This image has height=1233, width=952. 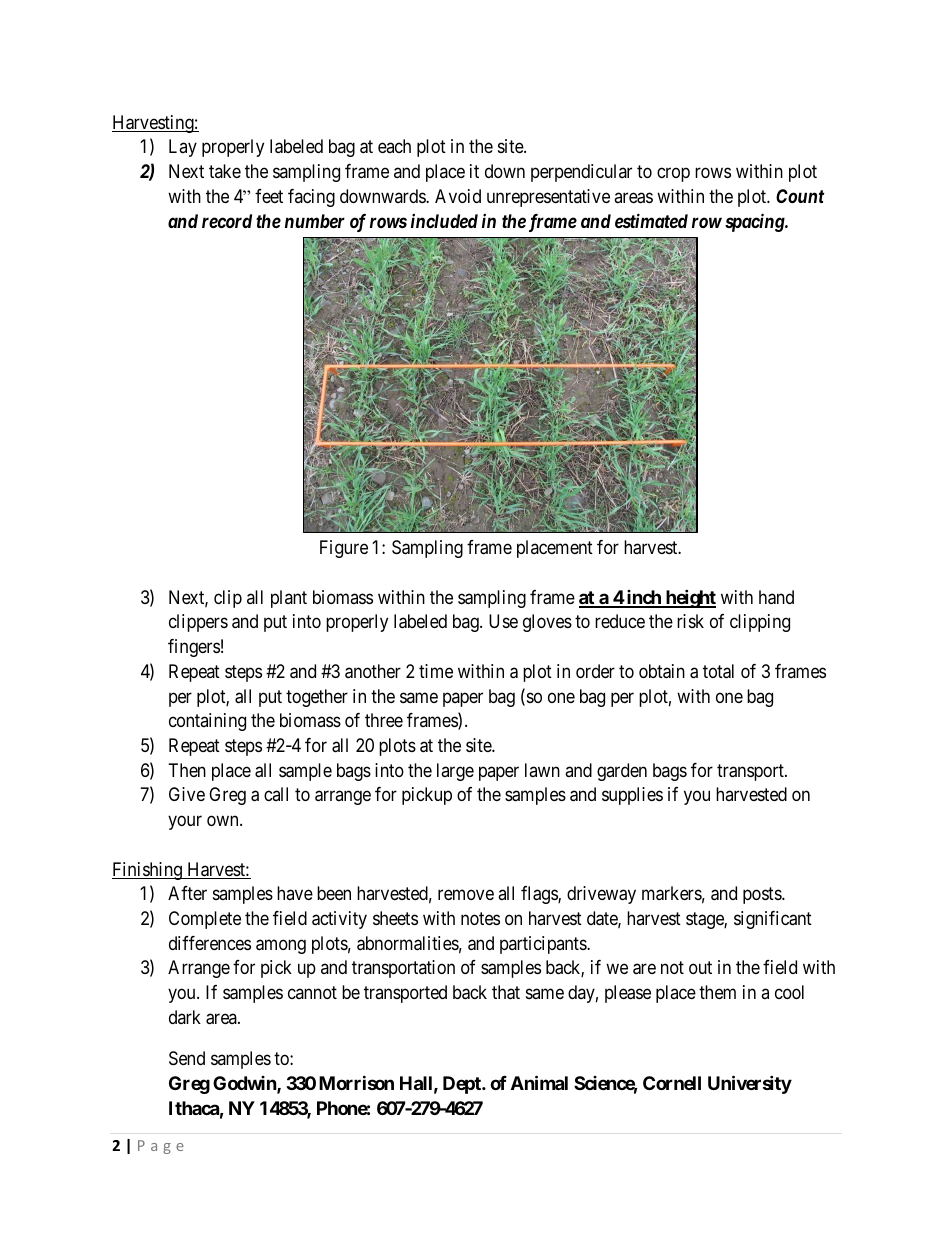 I want to click on record, so click(x=227, y=221).
